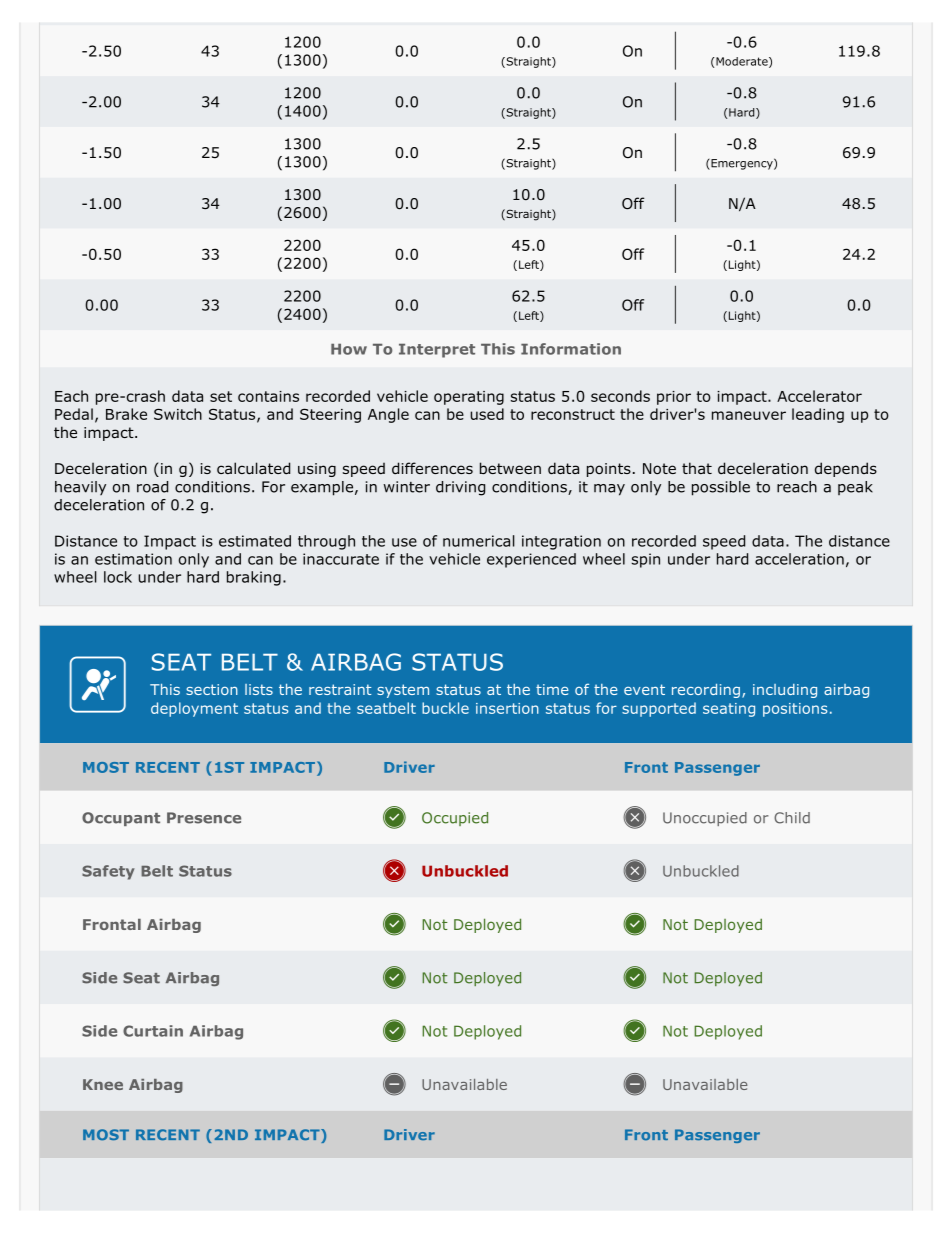  Describe the element at coordinates (108, 872) in the image. I see `Safety` at that location.
